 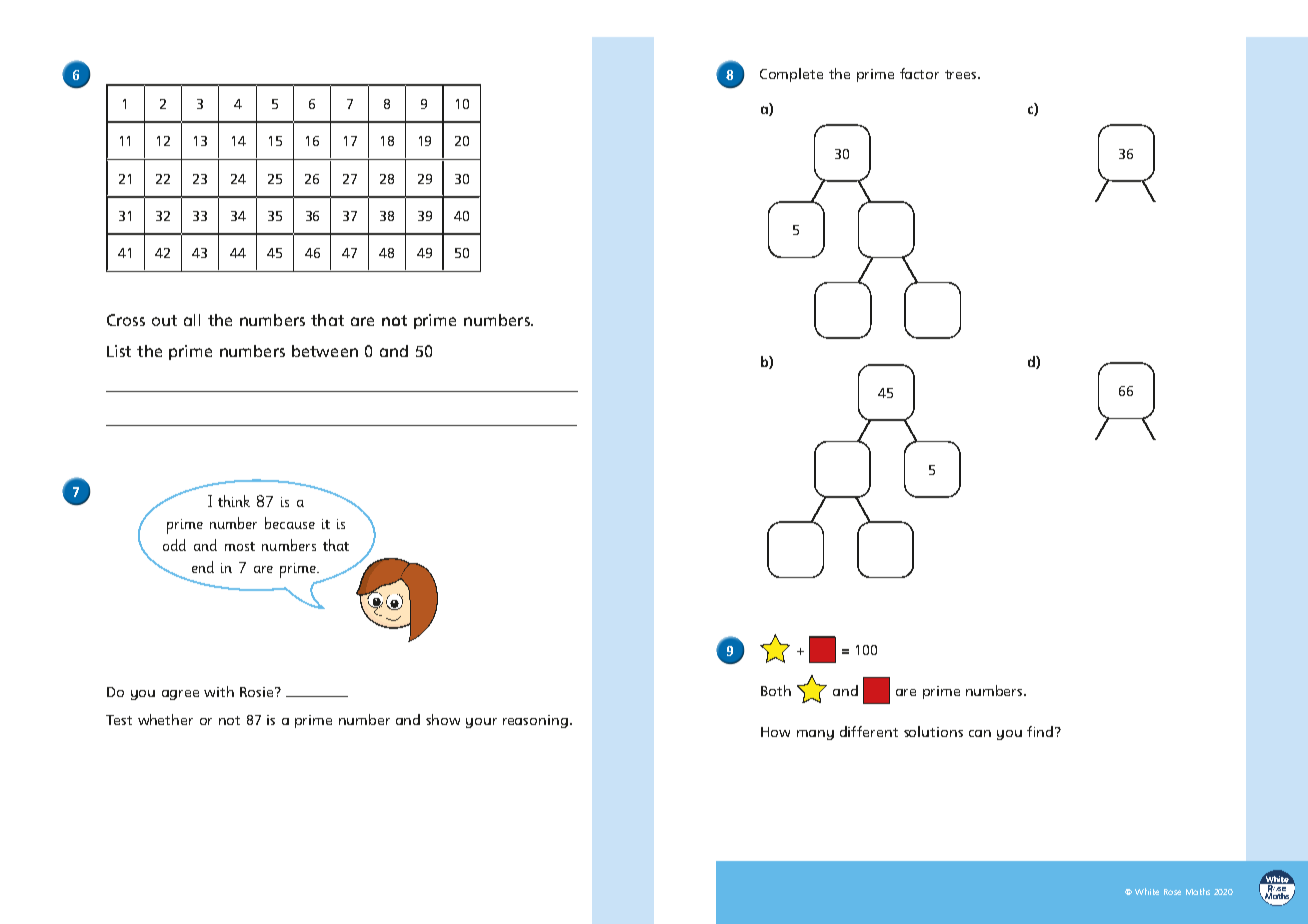 I want to click on White, so click(x=1147, y=891).
